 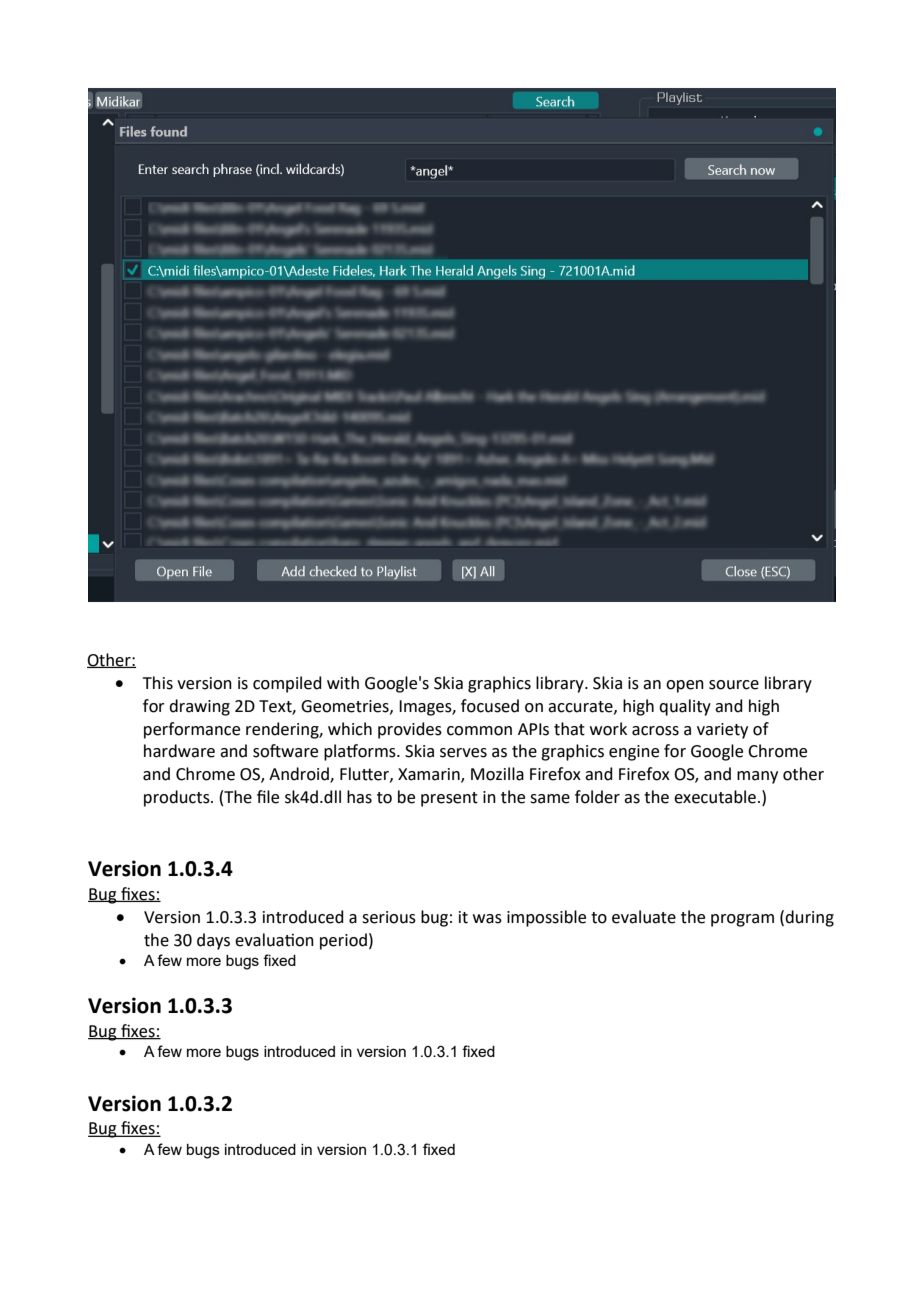 I want to click on present, so click(x=449, y=799).
